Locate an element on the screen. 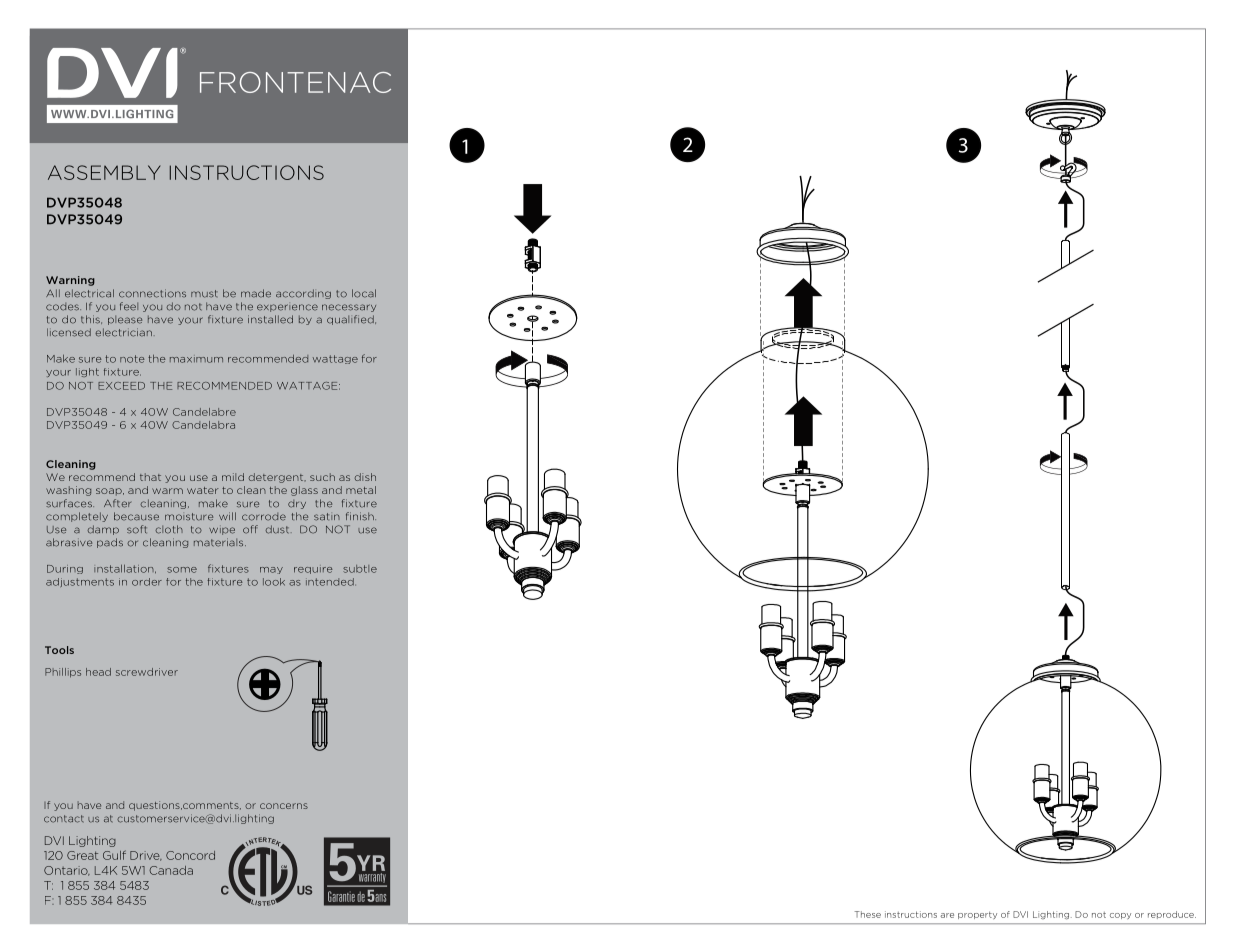  subtle is located at coordinates (360, 569).
